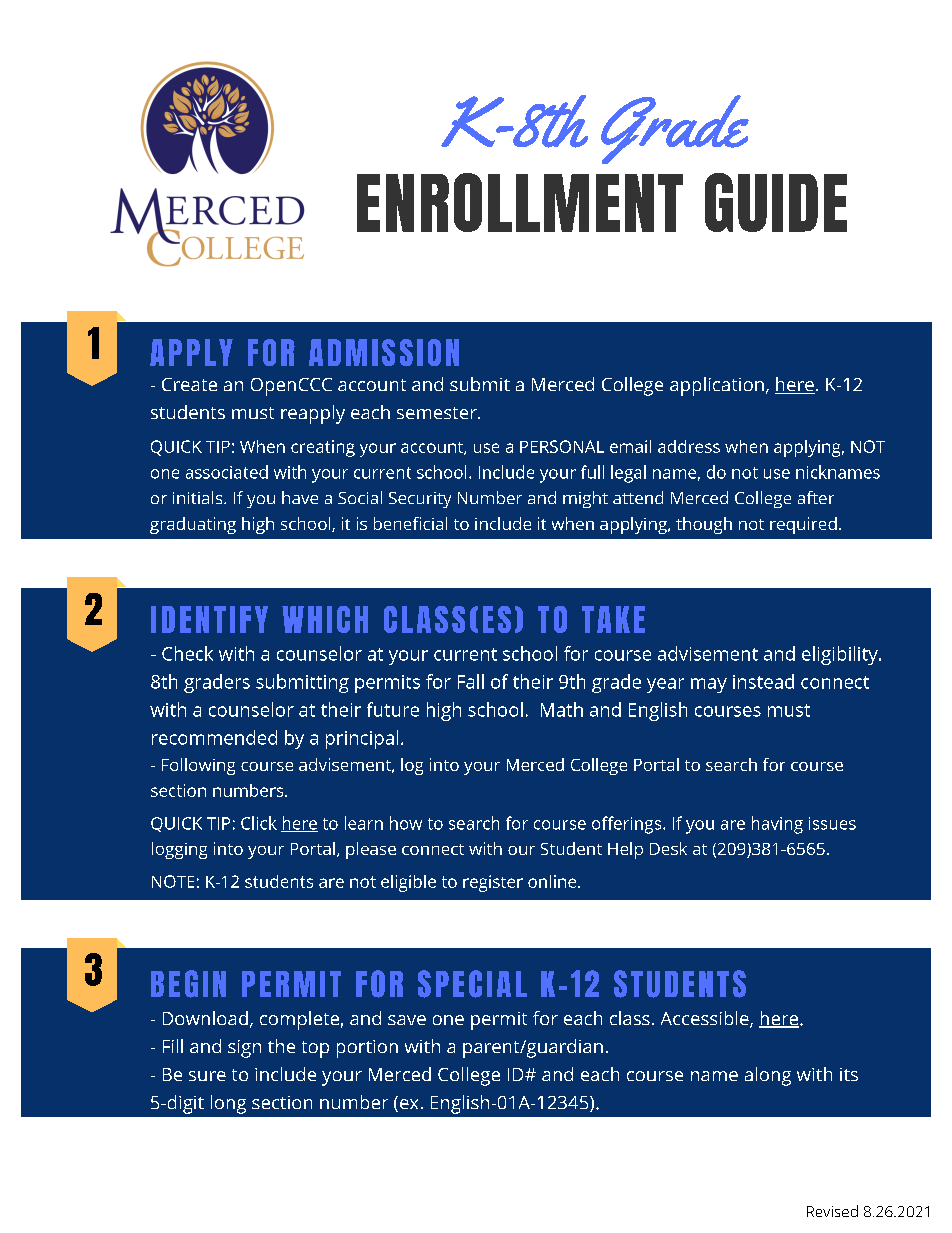 The width and height of the screenshot is (952, 1233). What do you see at coordinates (777, 825) in the screenshot?
I see `having` at bounding box center [777, 825].
